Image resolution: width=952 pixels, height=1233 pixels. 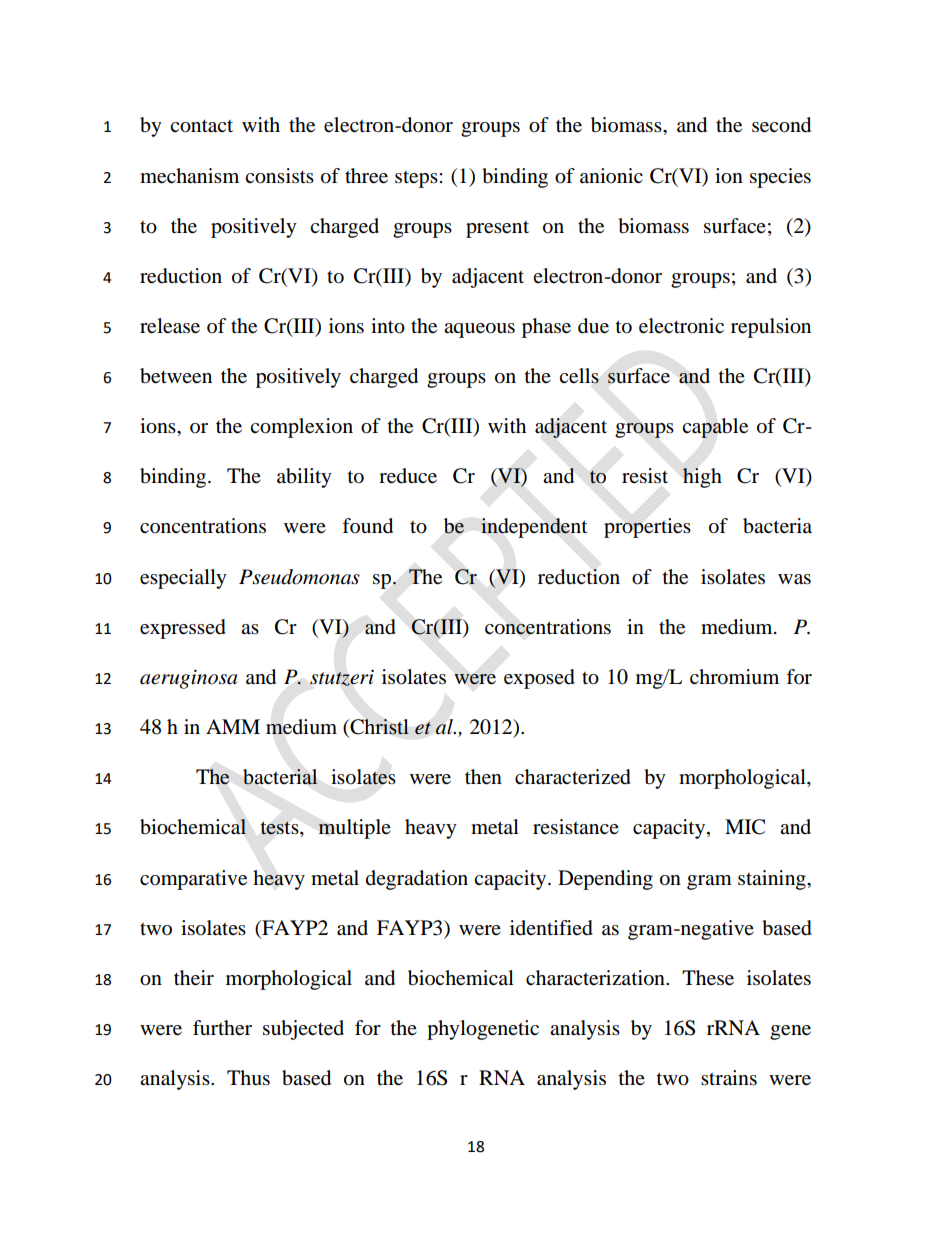 What do you see at coordinates (534, 528) in the screenshot?
I see `independent` at bounding box center [534, 528].
